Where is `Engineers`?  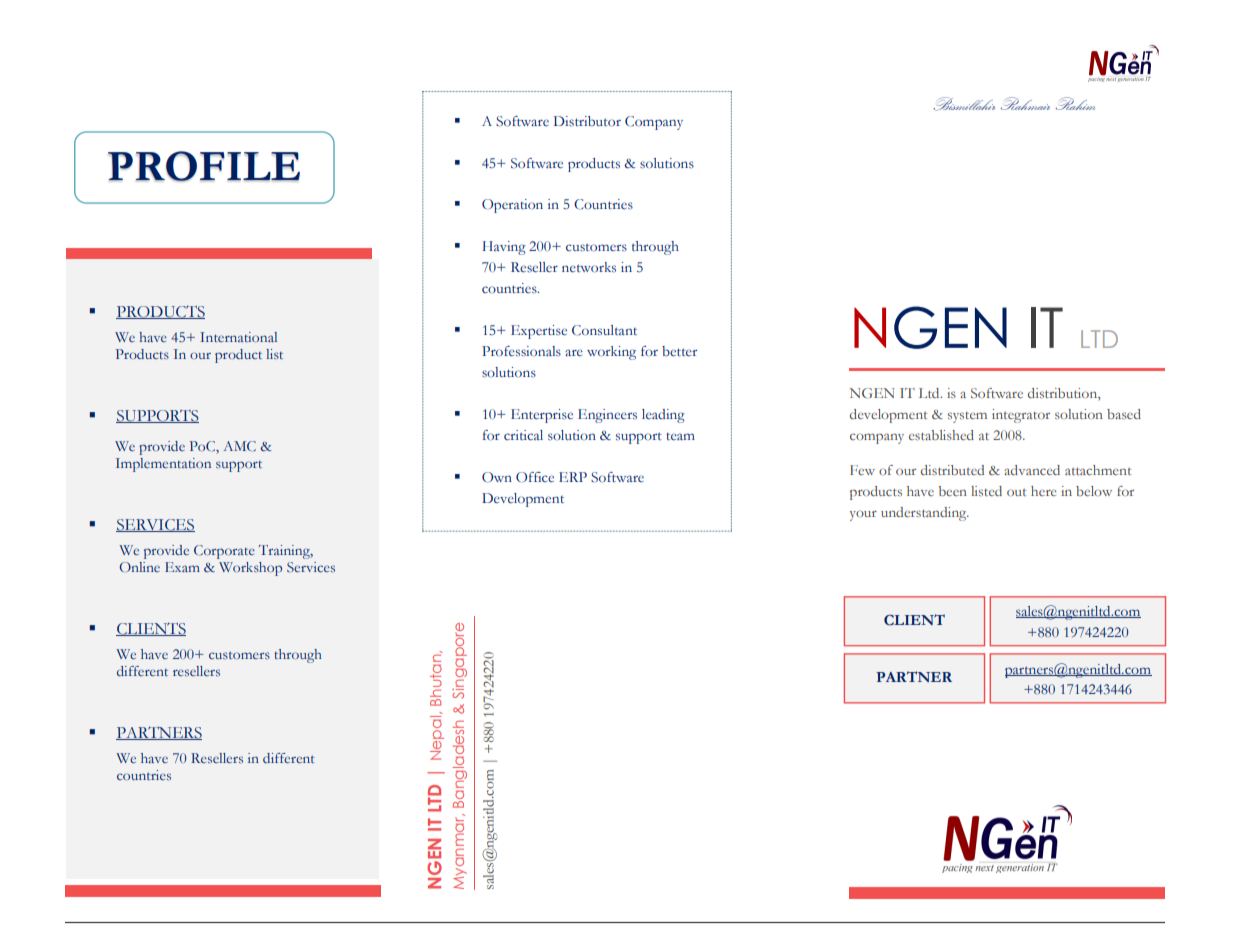 Engineers is located at coordinates (607, 416).
